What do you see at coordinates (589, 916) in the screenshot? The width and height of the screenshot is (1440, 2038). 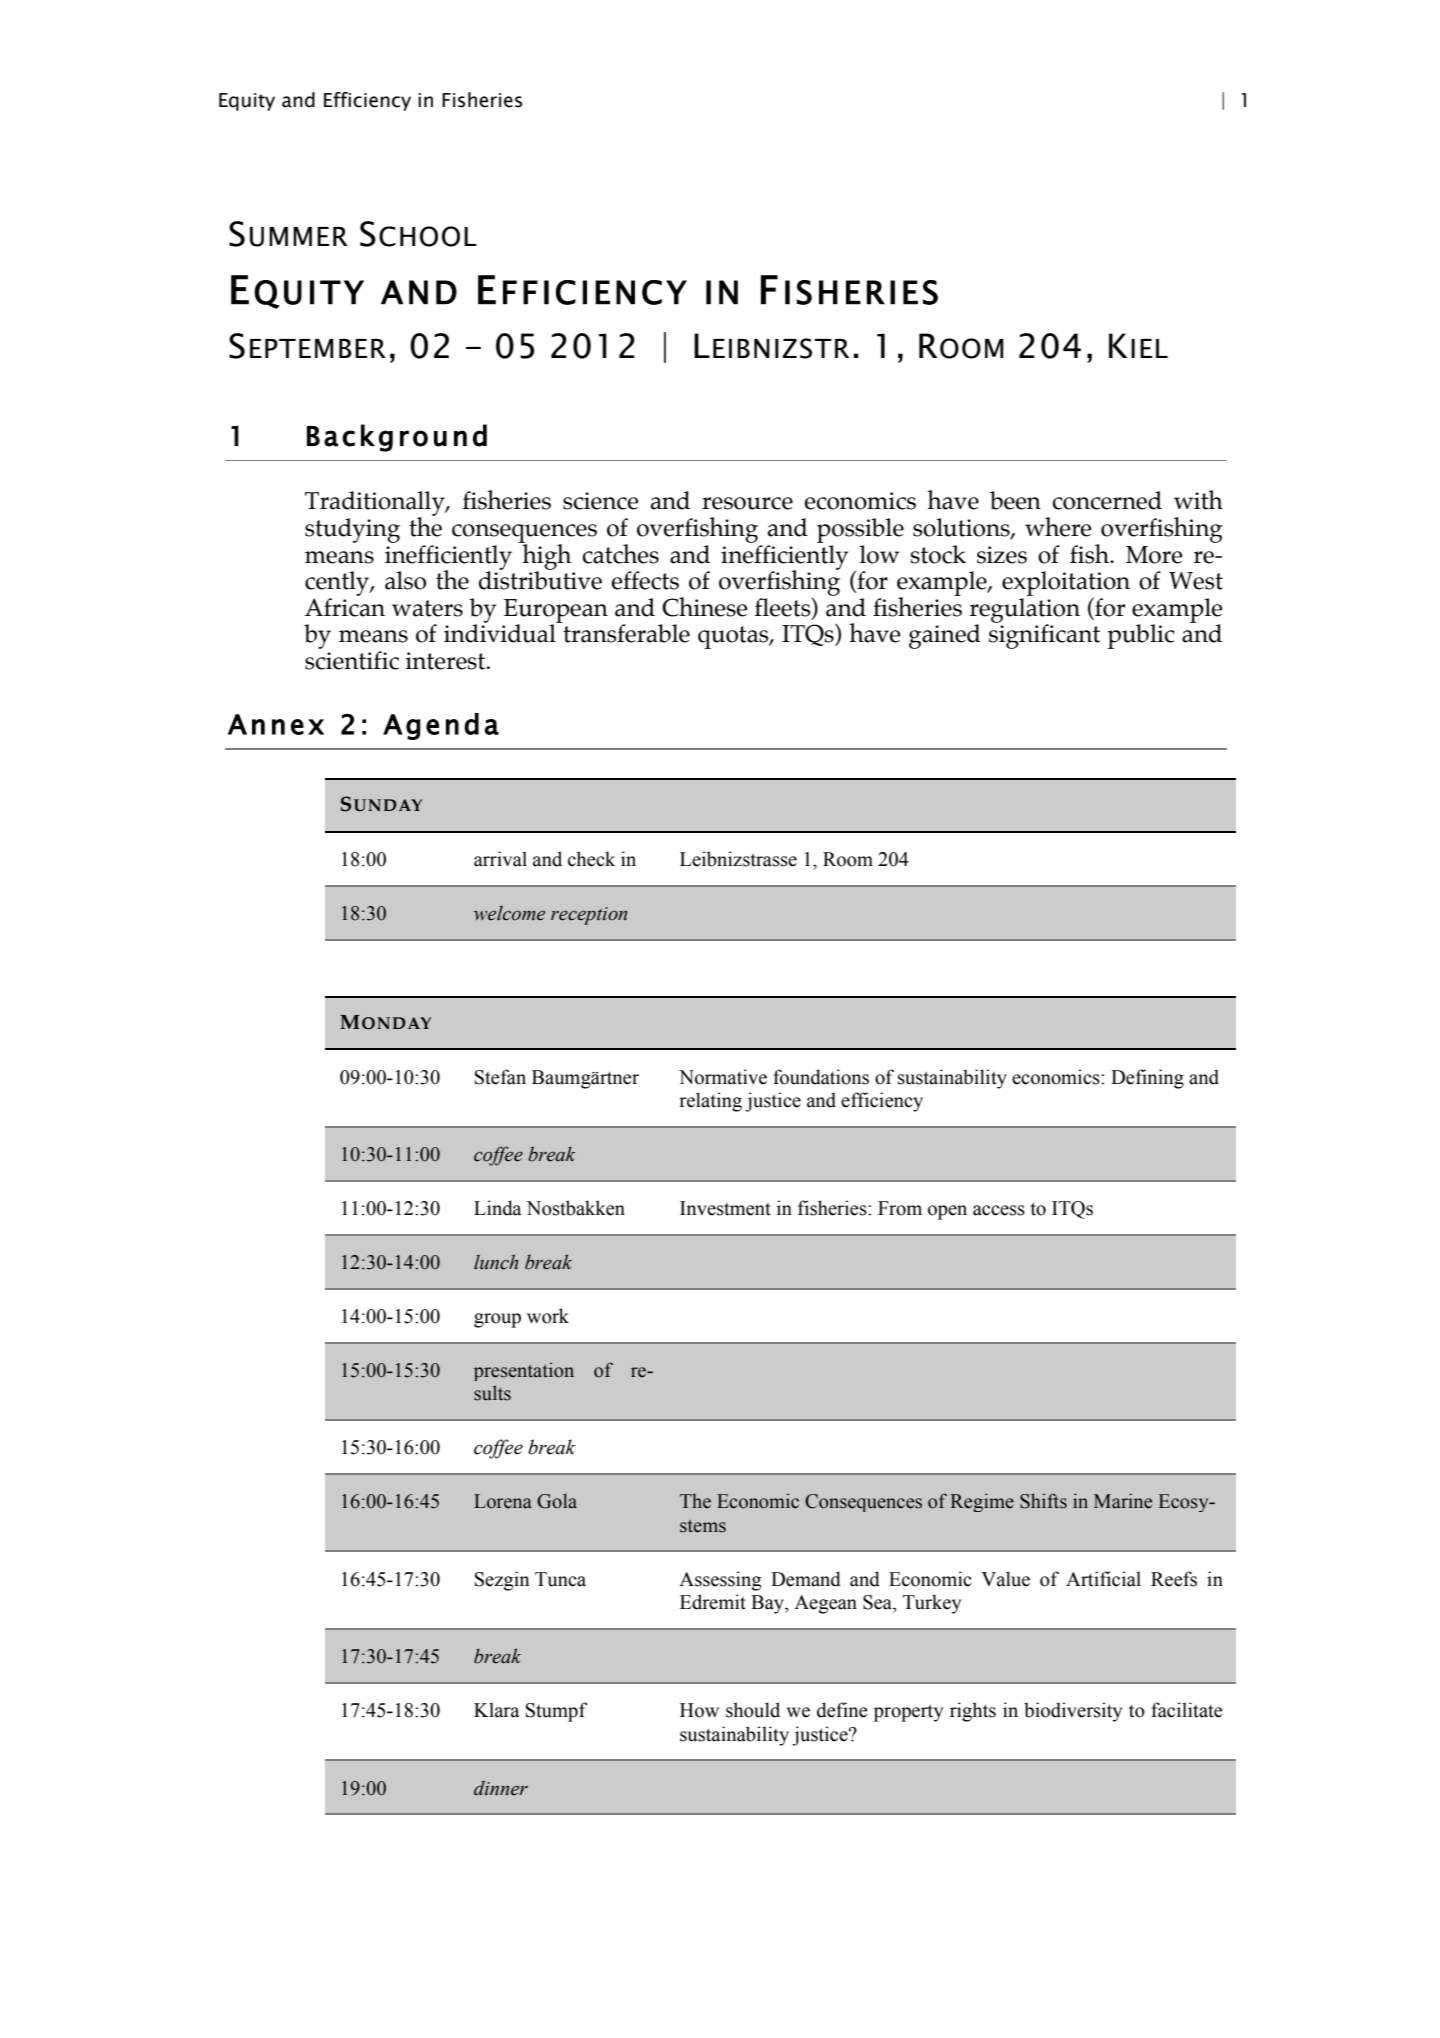 I see `reception` at bounding box center [589, 916].
